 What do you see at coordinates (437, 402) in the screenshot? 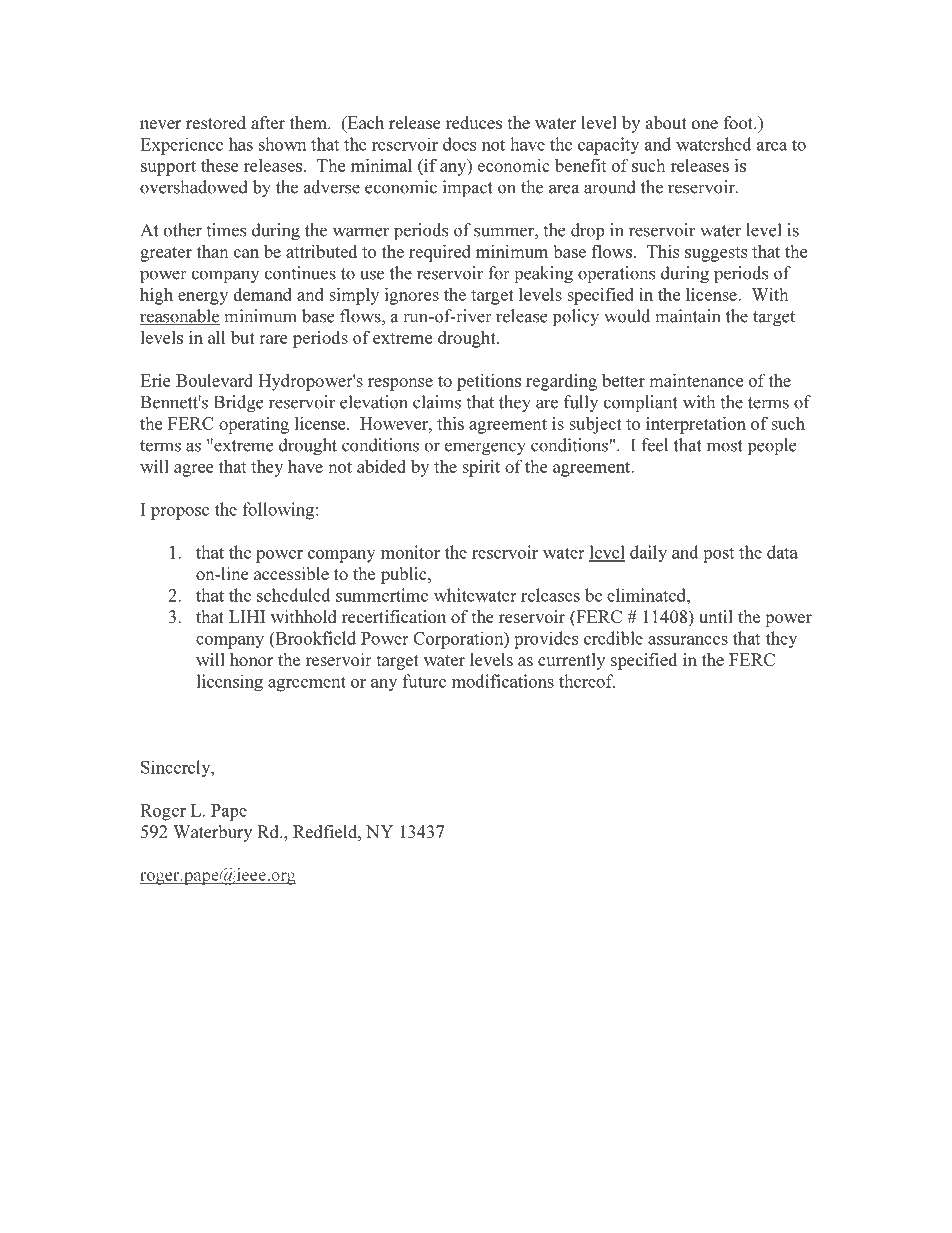
I see `claims` at bounding box center [437, 402].
